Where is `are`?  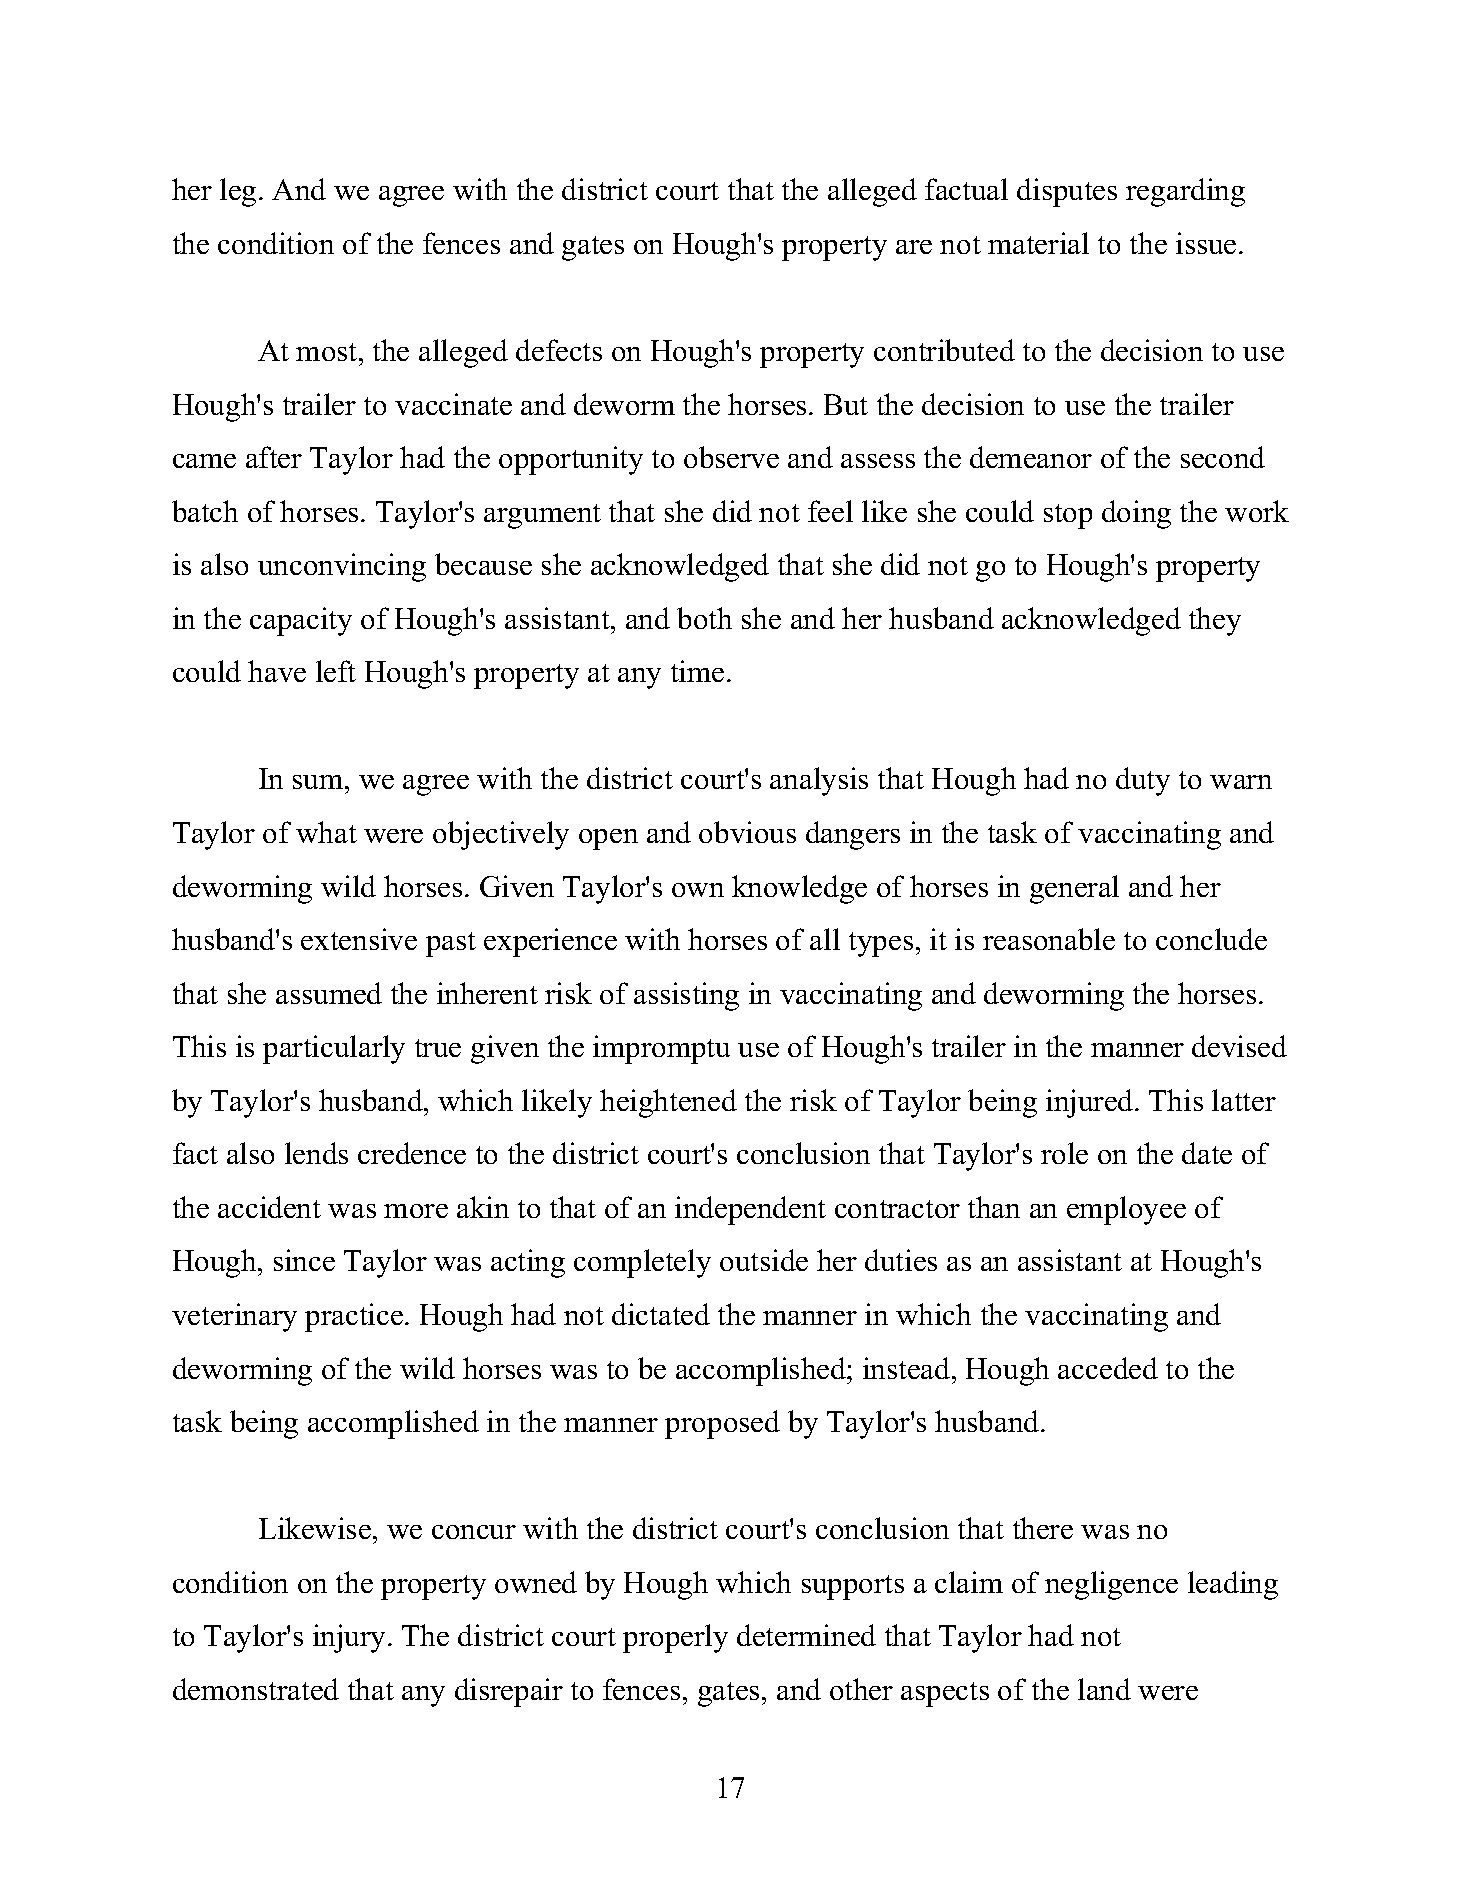 are is located at coordinates (914, 247).
